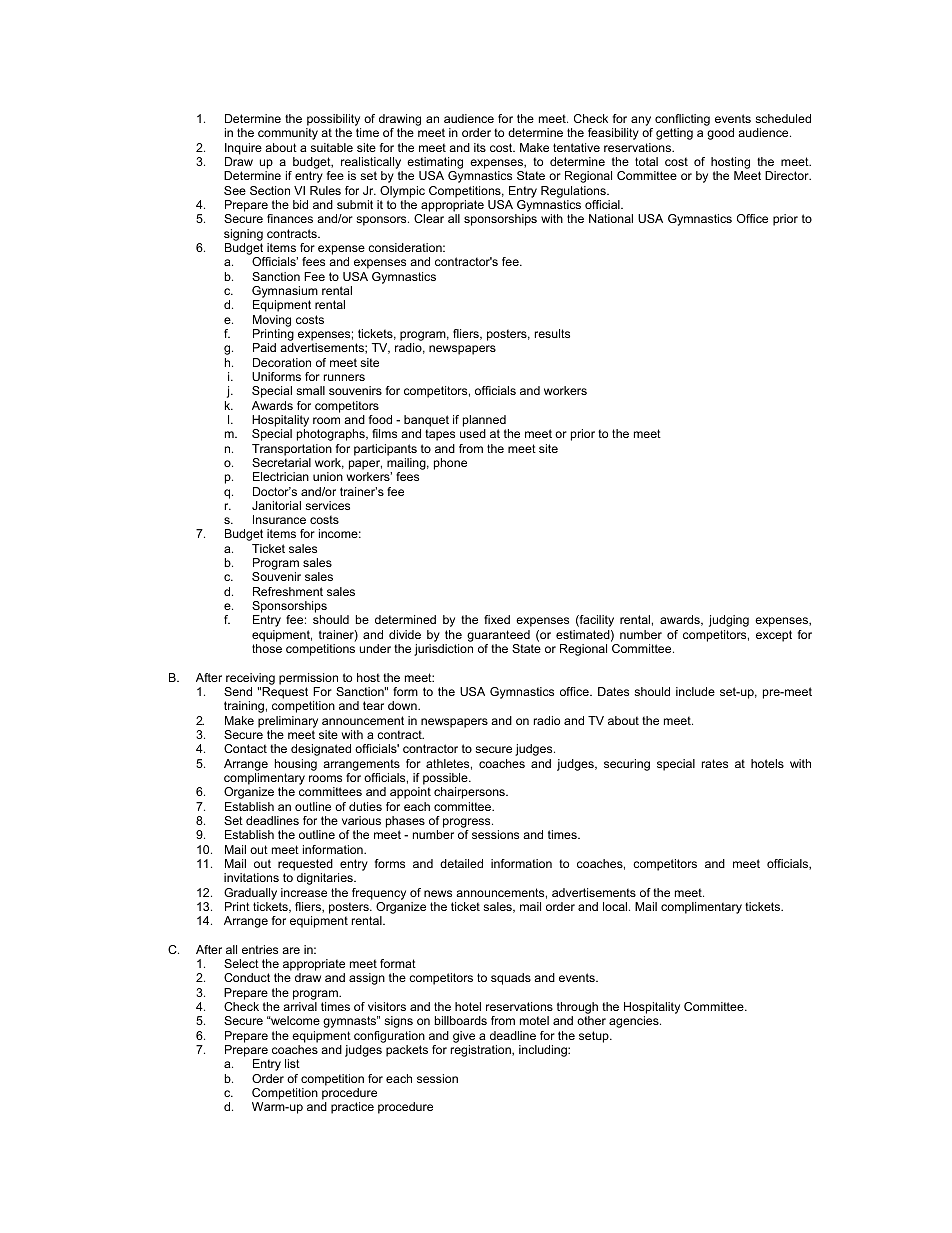  What do you see at coordinates (695, 691) in the screenshot?
I see `include` at bounding box center [695, 691].
